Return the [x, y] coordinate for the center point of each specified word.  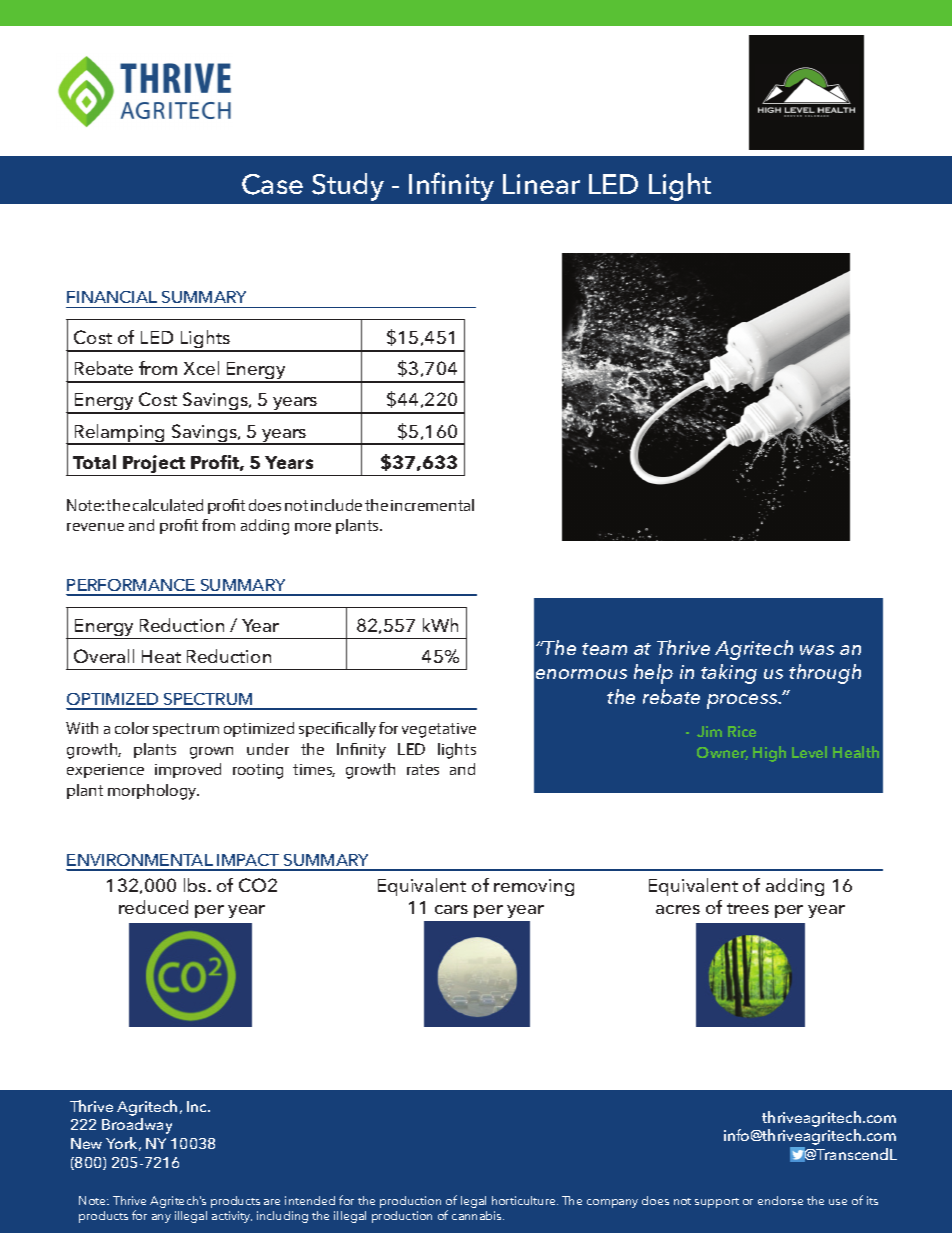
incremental [432, 505]
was [817, 650]
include [336, 505]
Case [272, 184]
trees [748, 908]
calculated [168, 505]
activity [232, 1217]
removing [534, 887]
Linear [541, 184]
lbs [196, 885]
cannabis [478, 1215]
